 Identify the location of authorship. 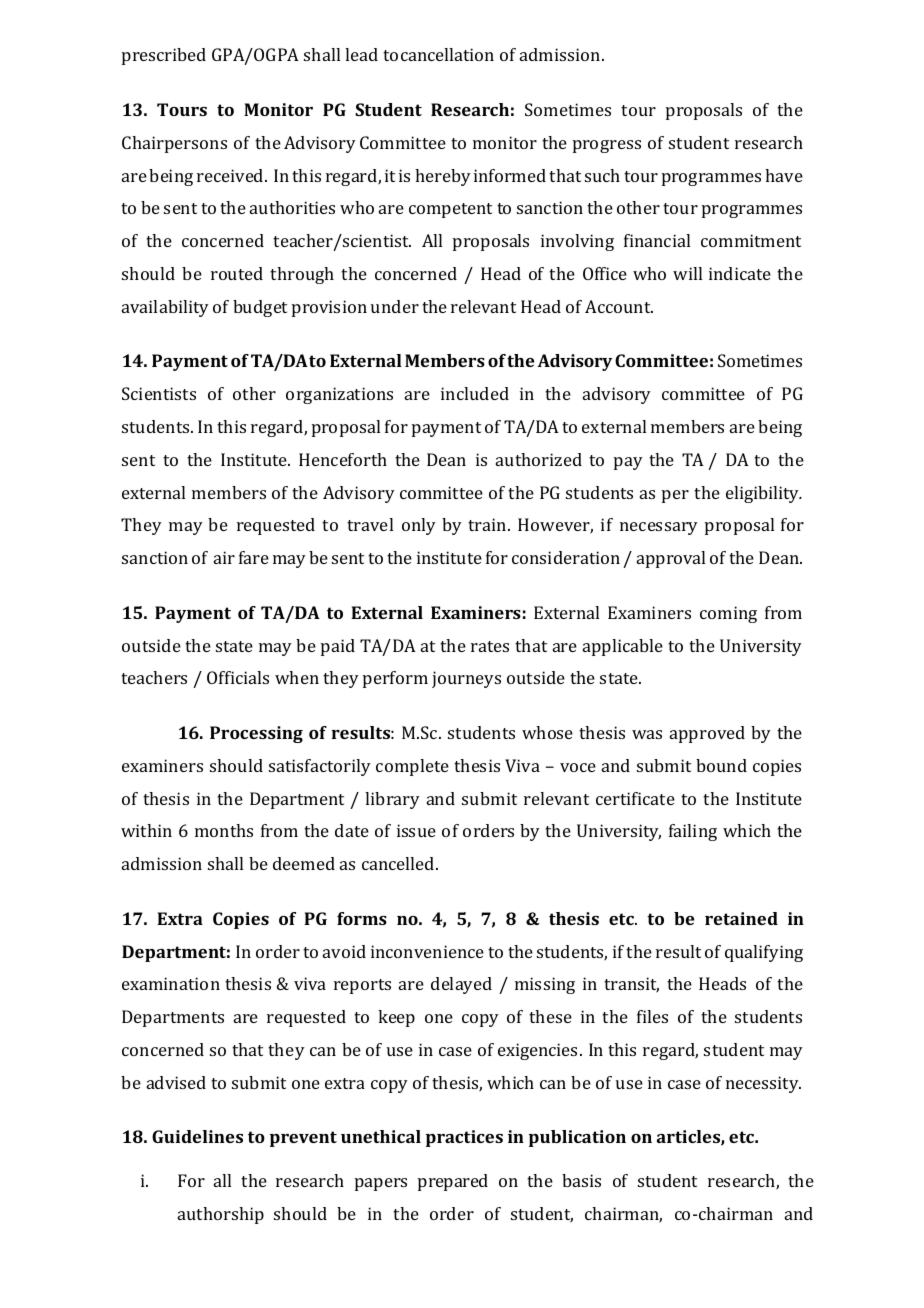
(221, 1215).
